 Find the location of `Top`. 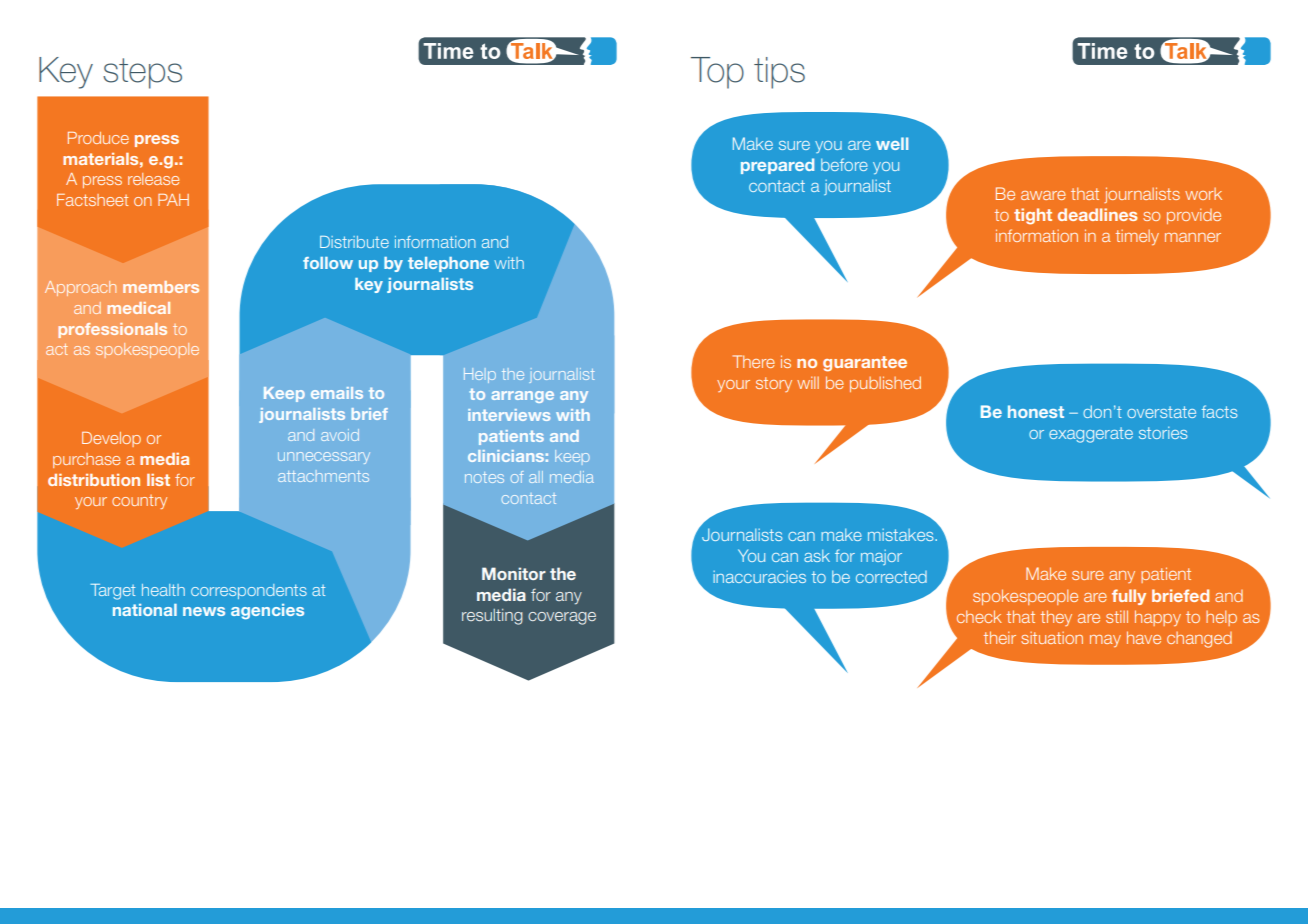

Top is located at coordinates (717, 73).
